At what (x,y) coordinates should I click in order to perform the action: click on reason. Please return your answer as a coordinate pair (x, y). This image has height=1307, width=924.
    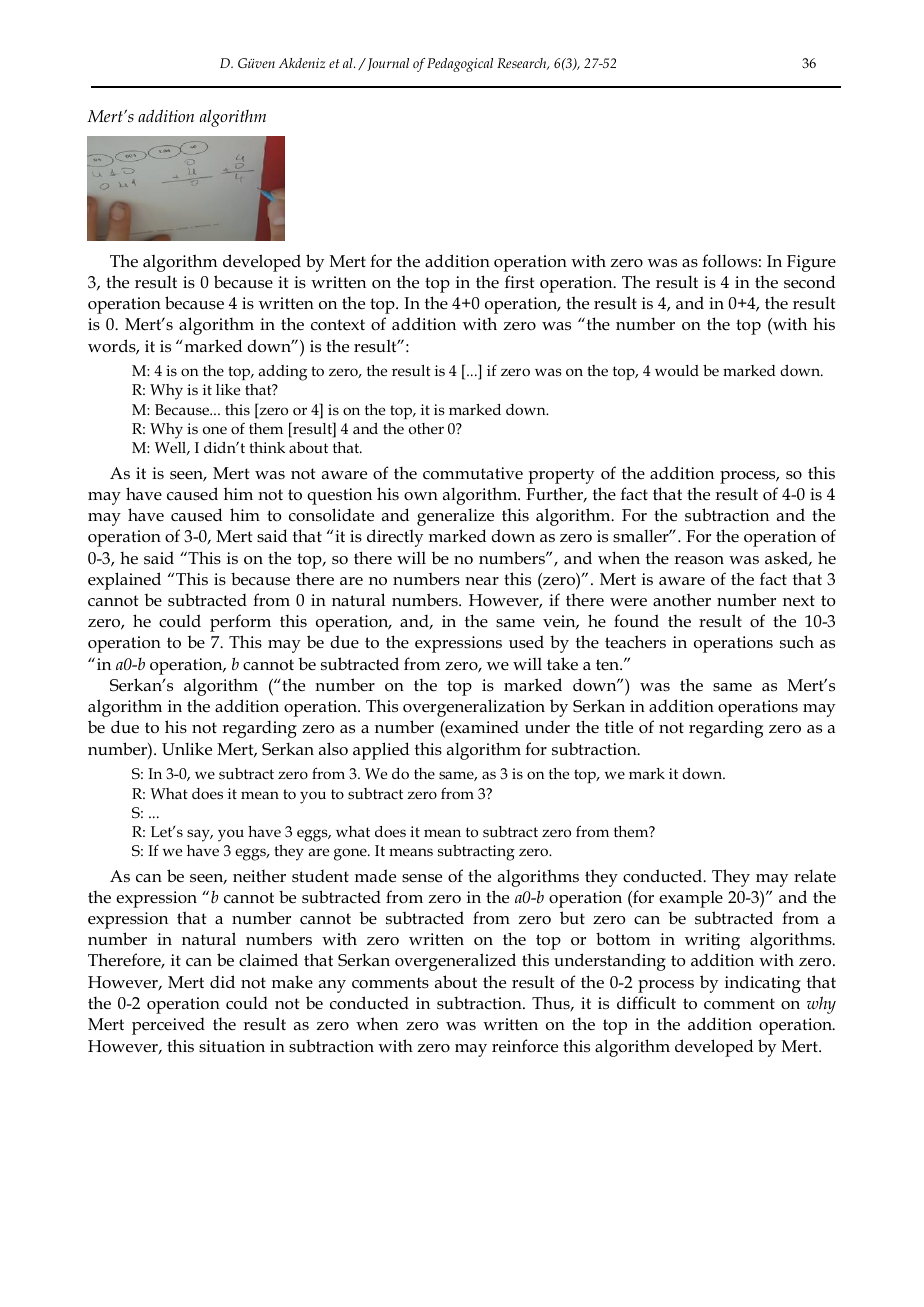
    Looking at the image, I should click on (699, 560).
